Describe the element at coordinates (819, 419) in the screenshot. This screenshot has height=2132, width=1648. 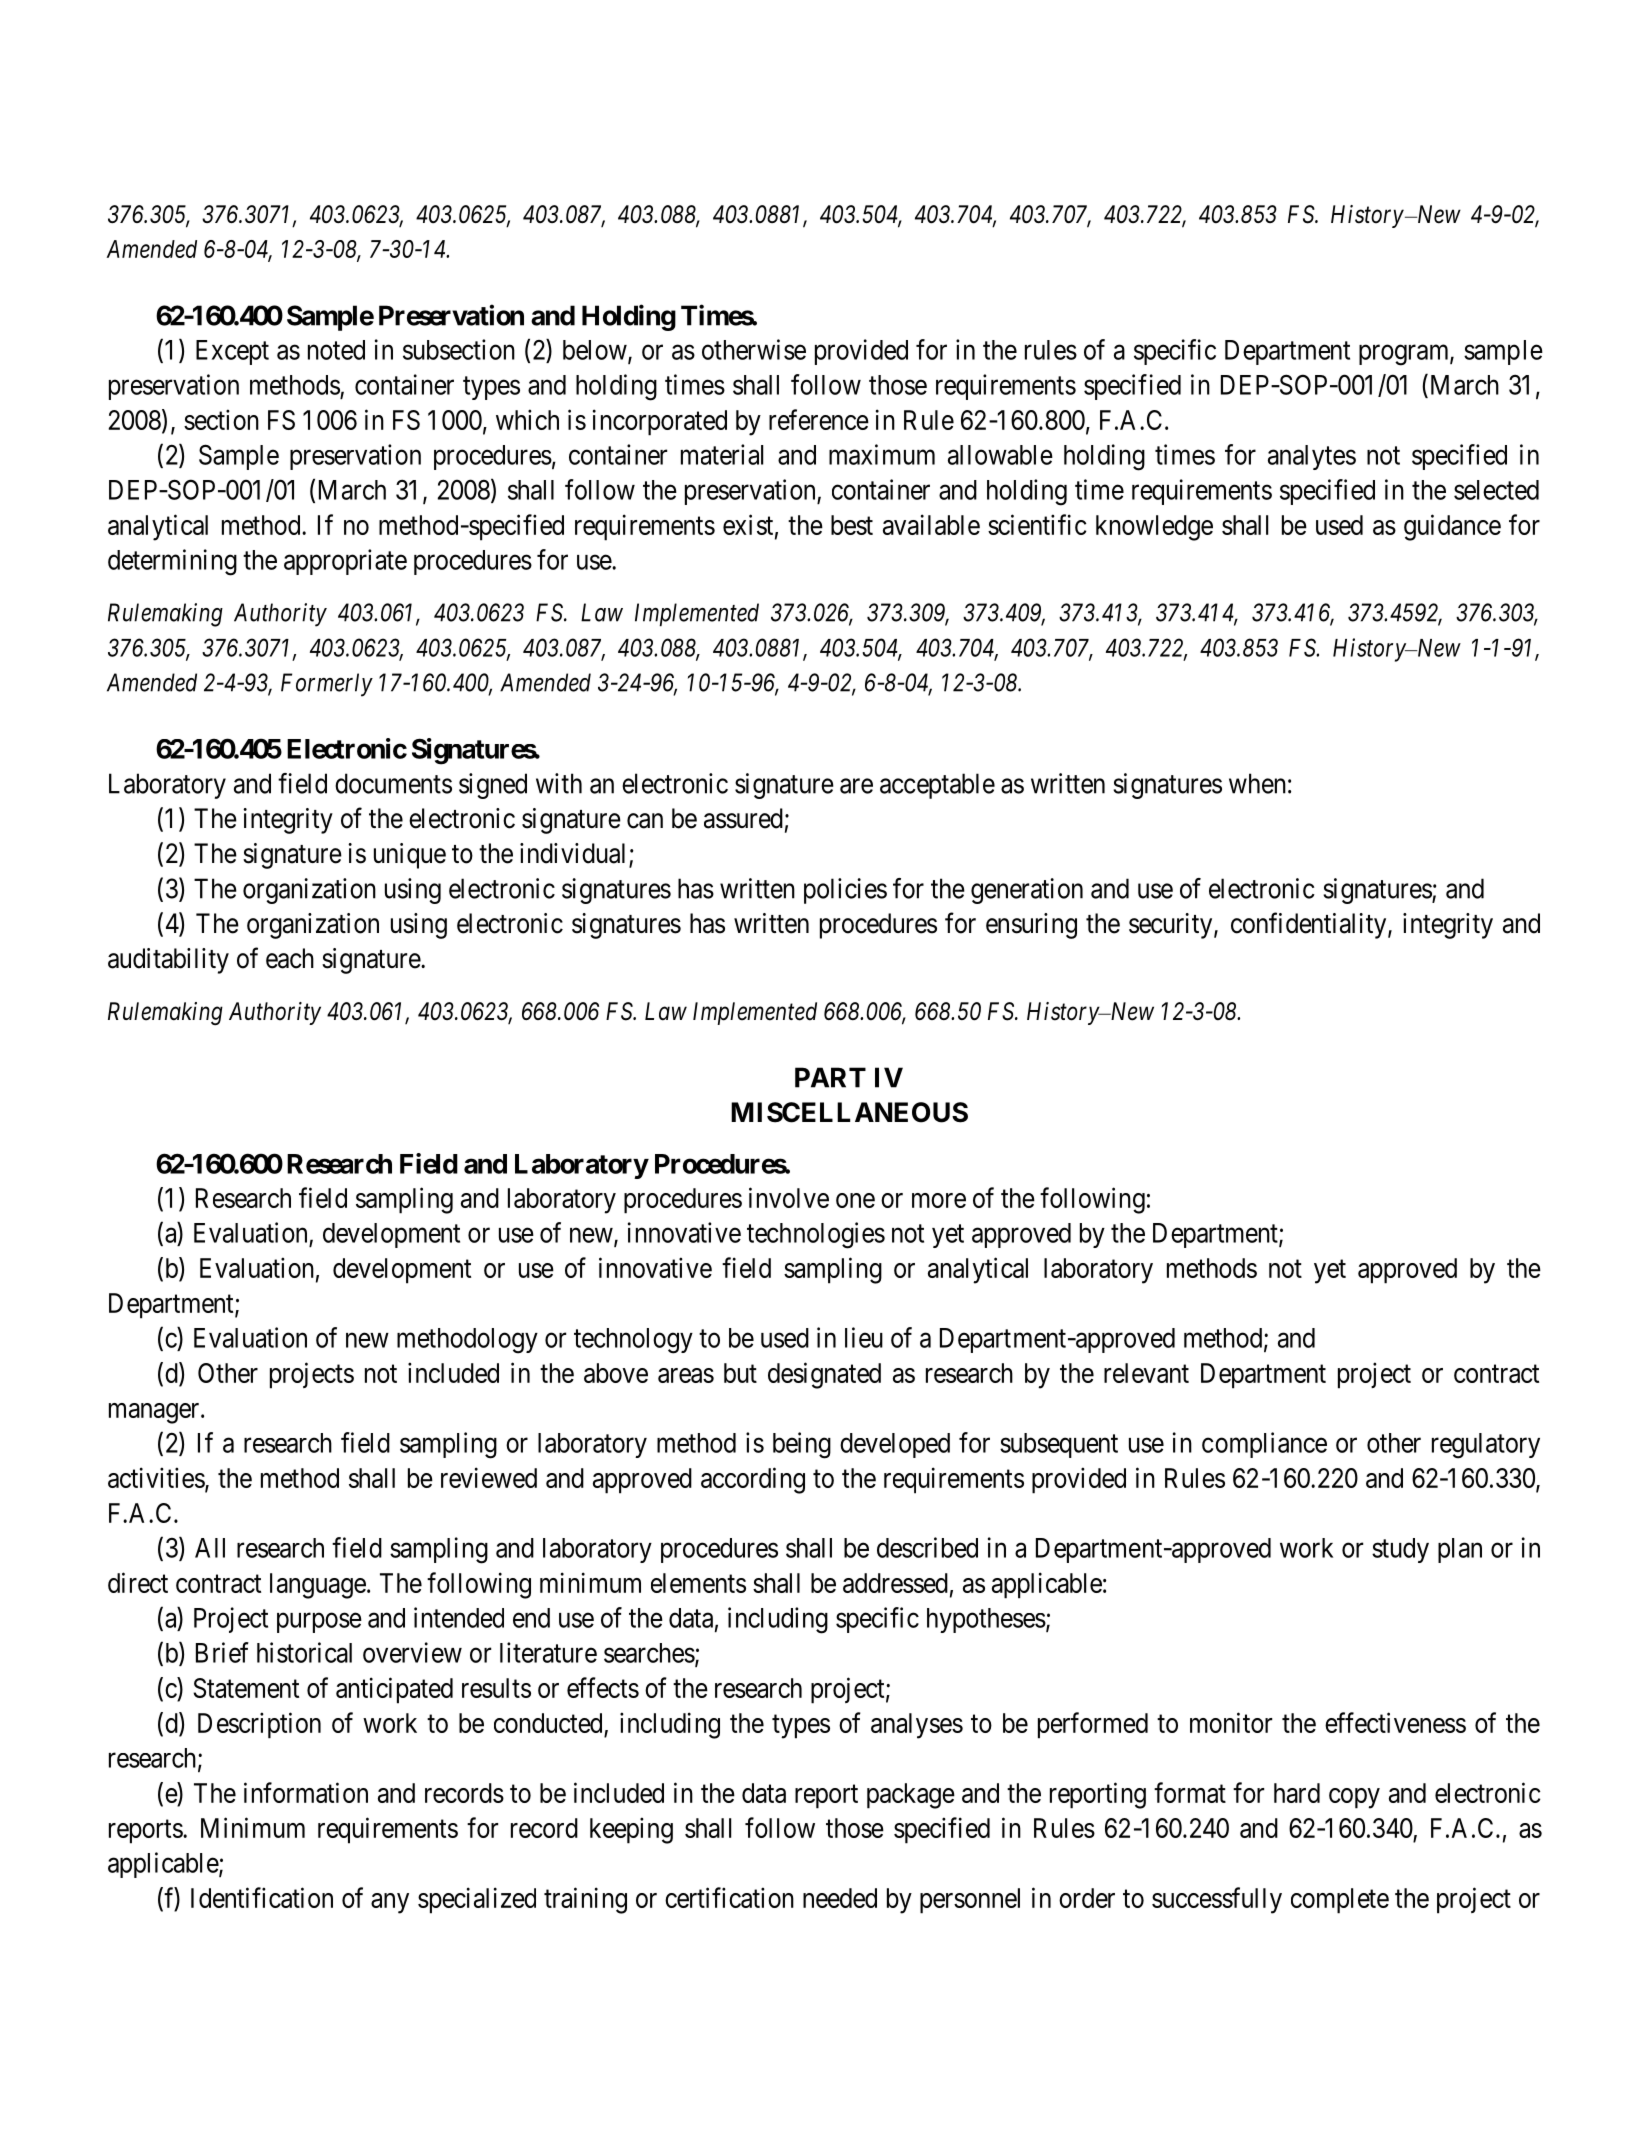
I see `reference` at that location.
